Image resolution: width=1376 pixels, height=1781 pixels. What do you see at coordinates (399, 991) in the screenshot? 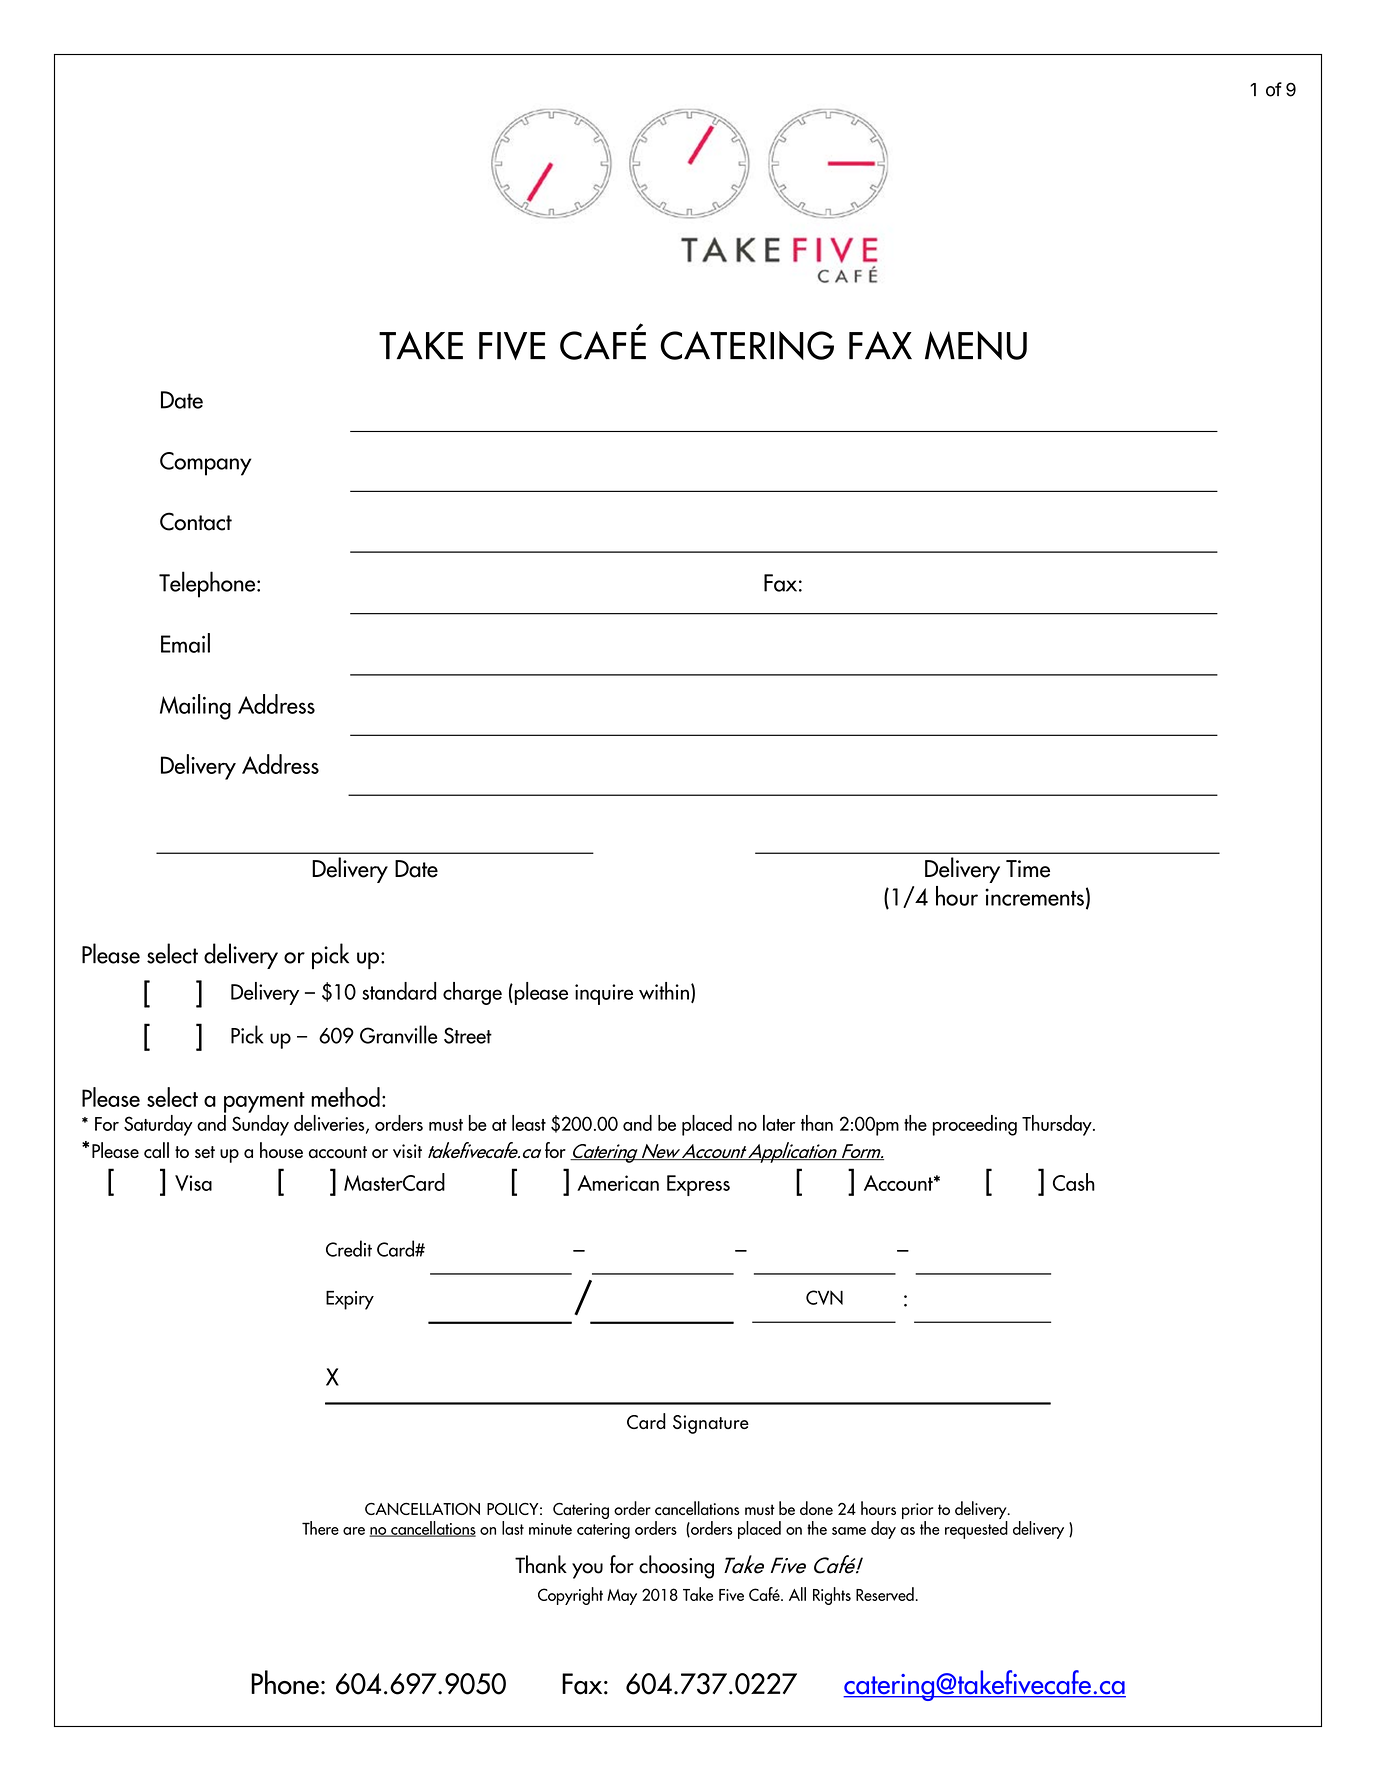
I see `standard` at bounding box center [399, 991].
